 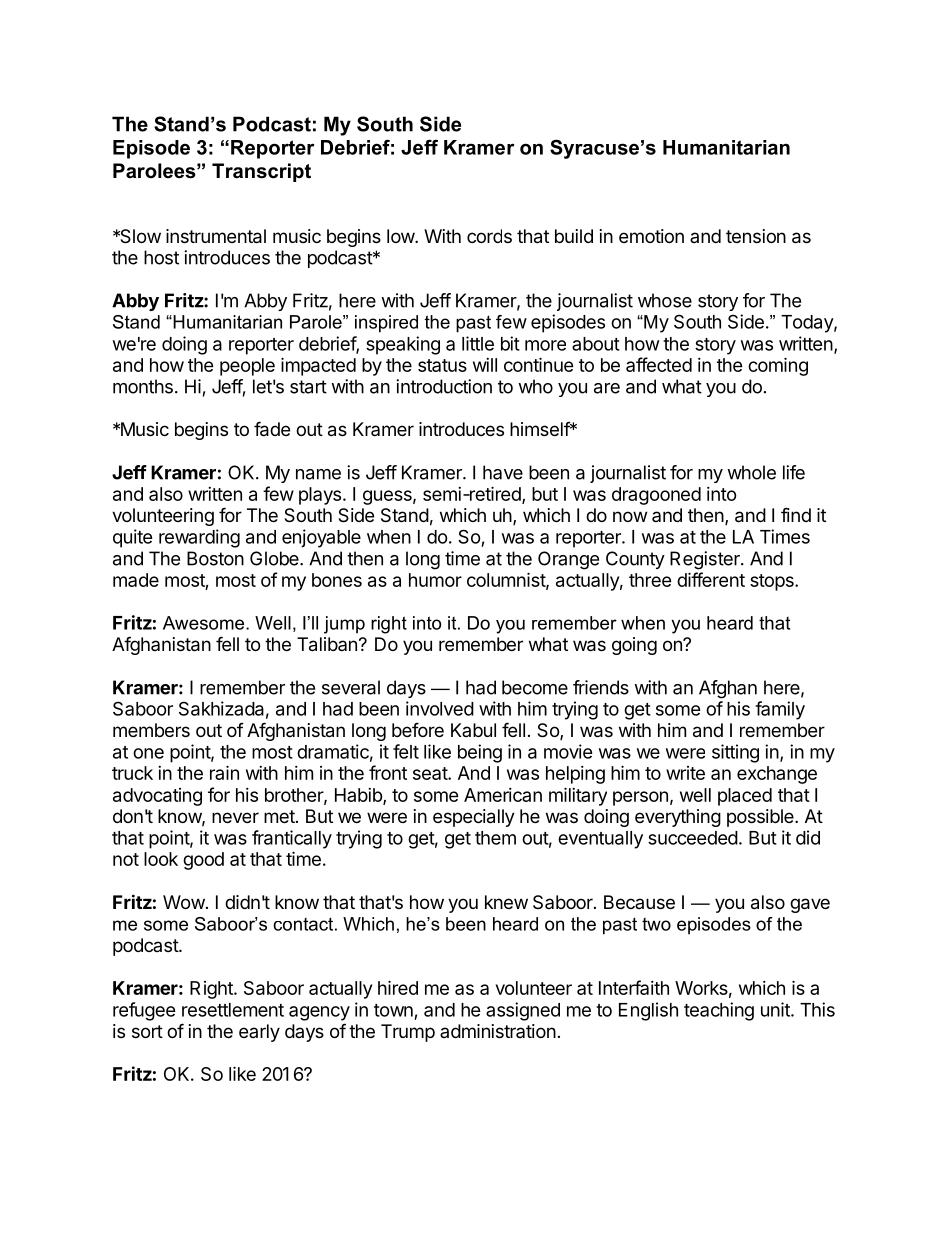 I want to click on people, so click(x=247, y=367).
